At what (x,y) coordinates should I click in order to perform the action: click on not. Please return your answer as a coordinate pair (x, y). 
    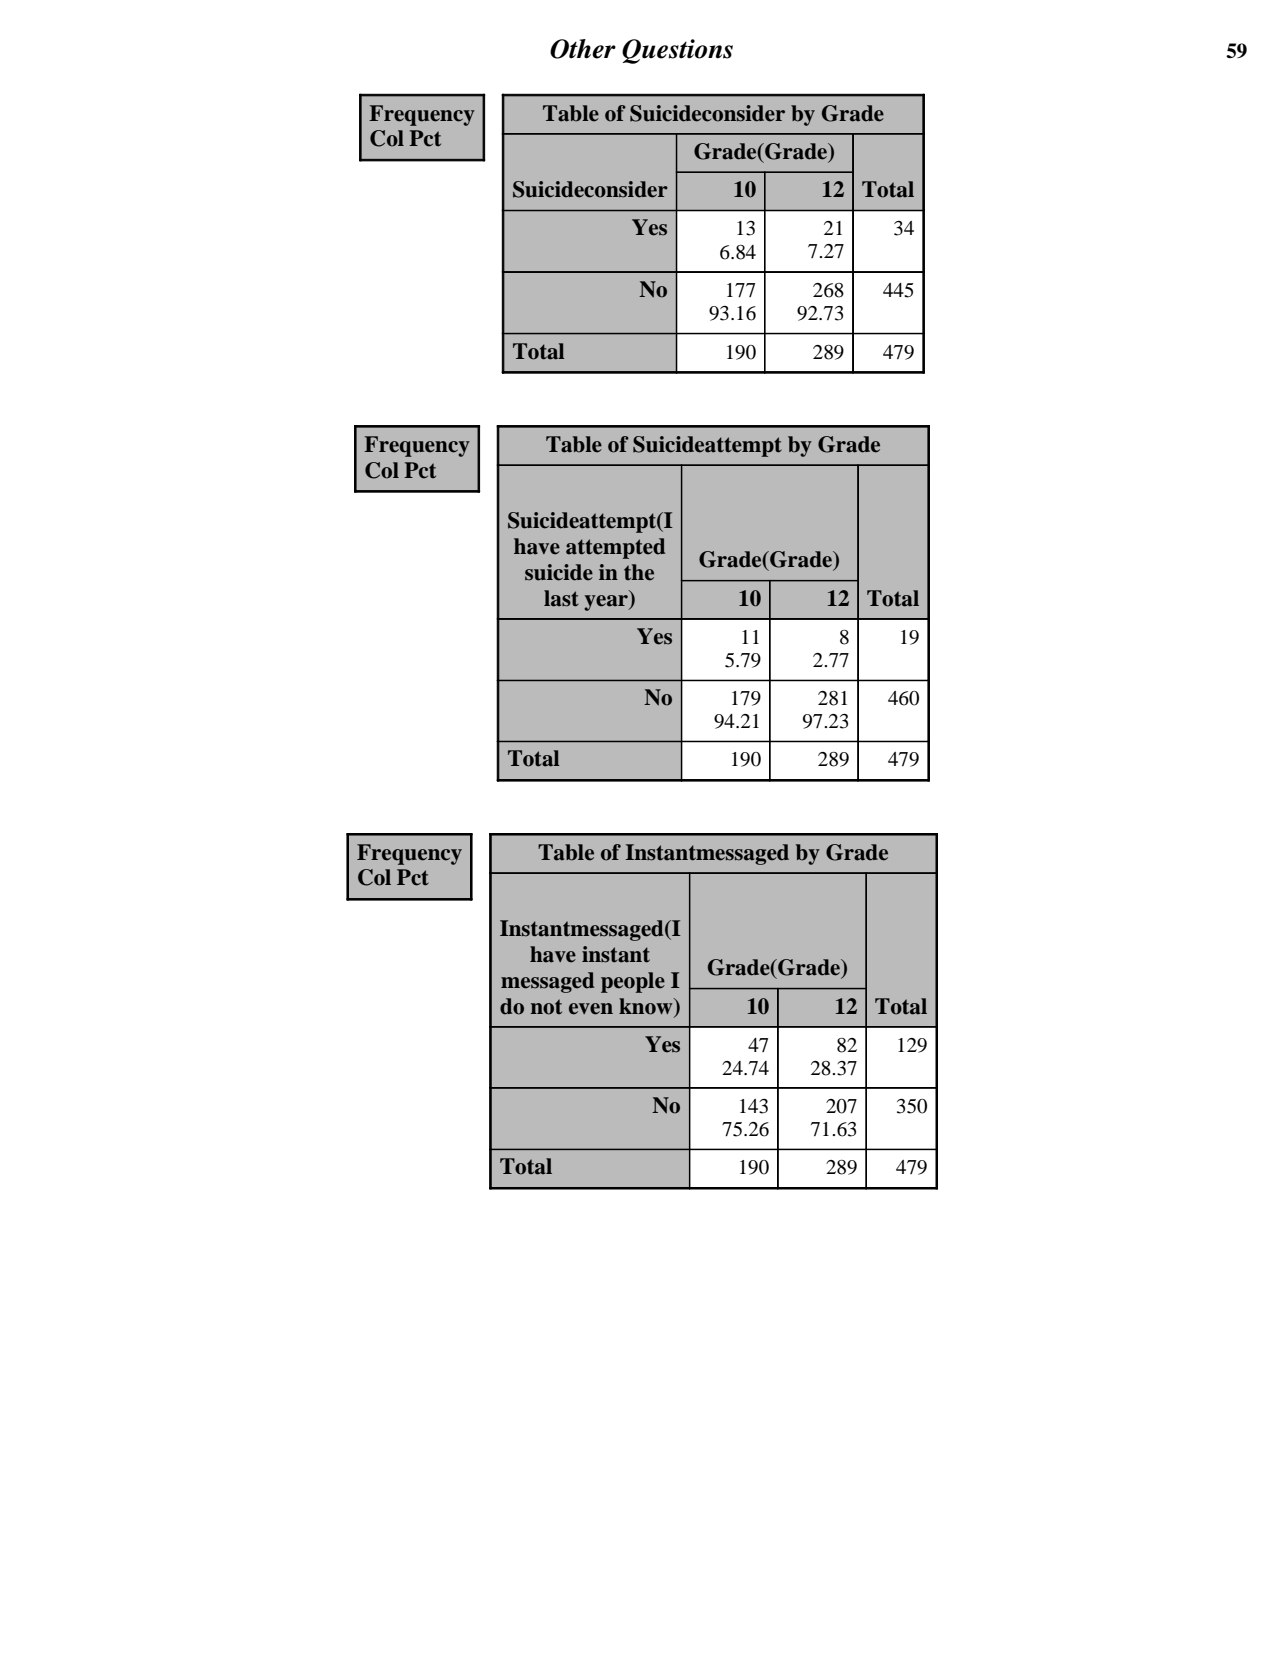
    Looking at the image, I should click on (546, 1007).
